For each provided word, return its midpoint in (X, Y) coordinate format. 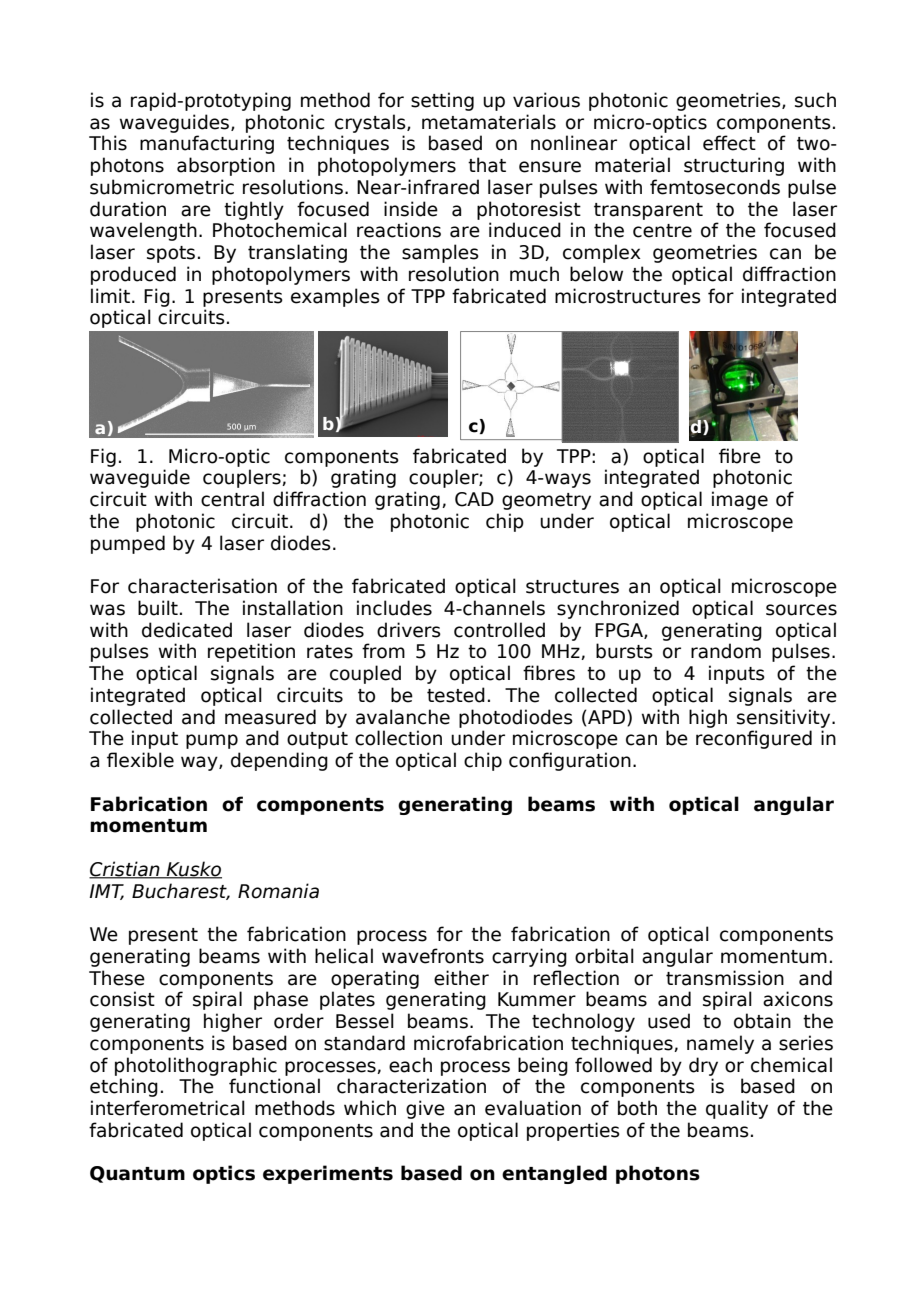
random (726, 651)
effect (729, 143)
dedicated (187, 630)
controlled (499, 630)
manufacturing (207, 144)
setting (442, 101)
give (425, 1109)
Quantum (137, 1174)
